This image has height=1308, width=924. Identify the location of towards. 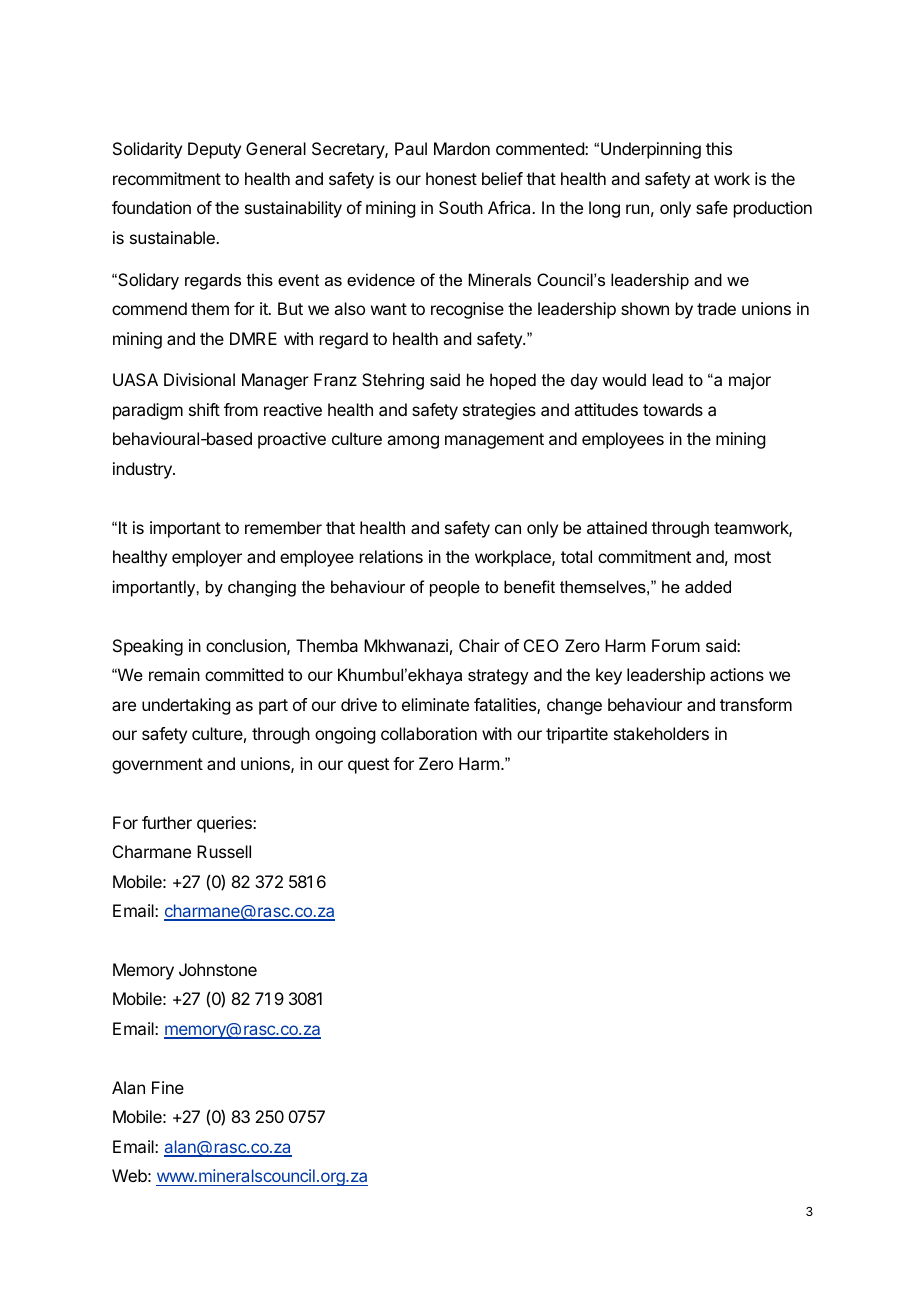
(673, 409).
